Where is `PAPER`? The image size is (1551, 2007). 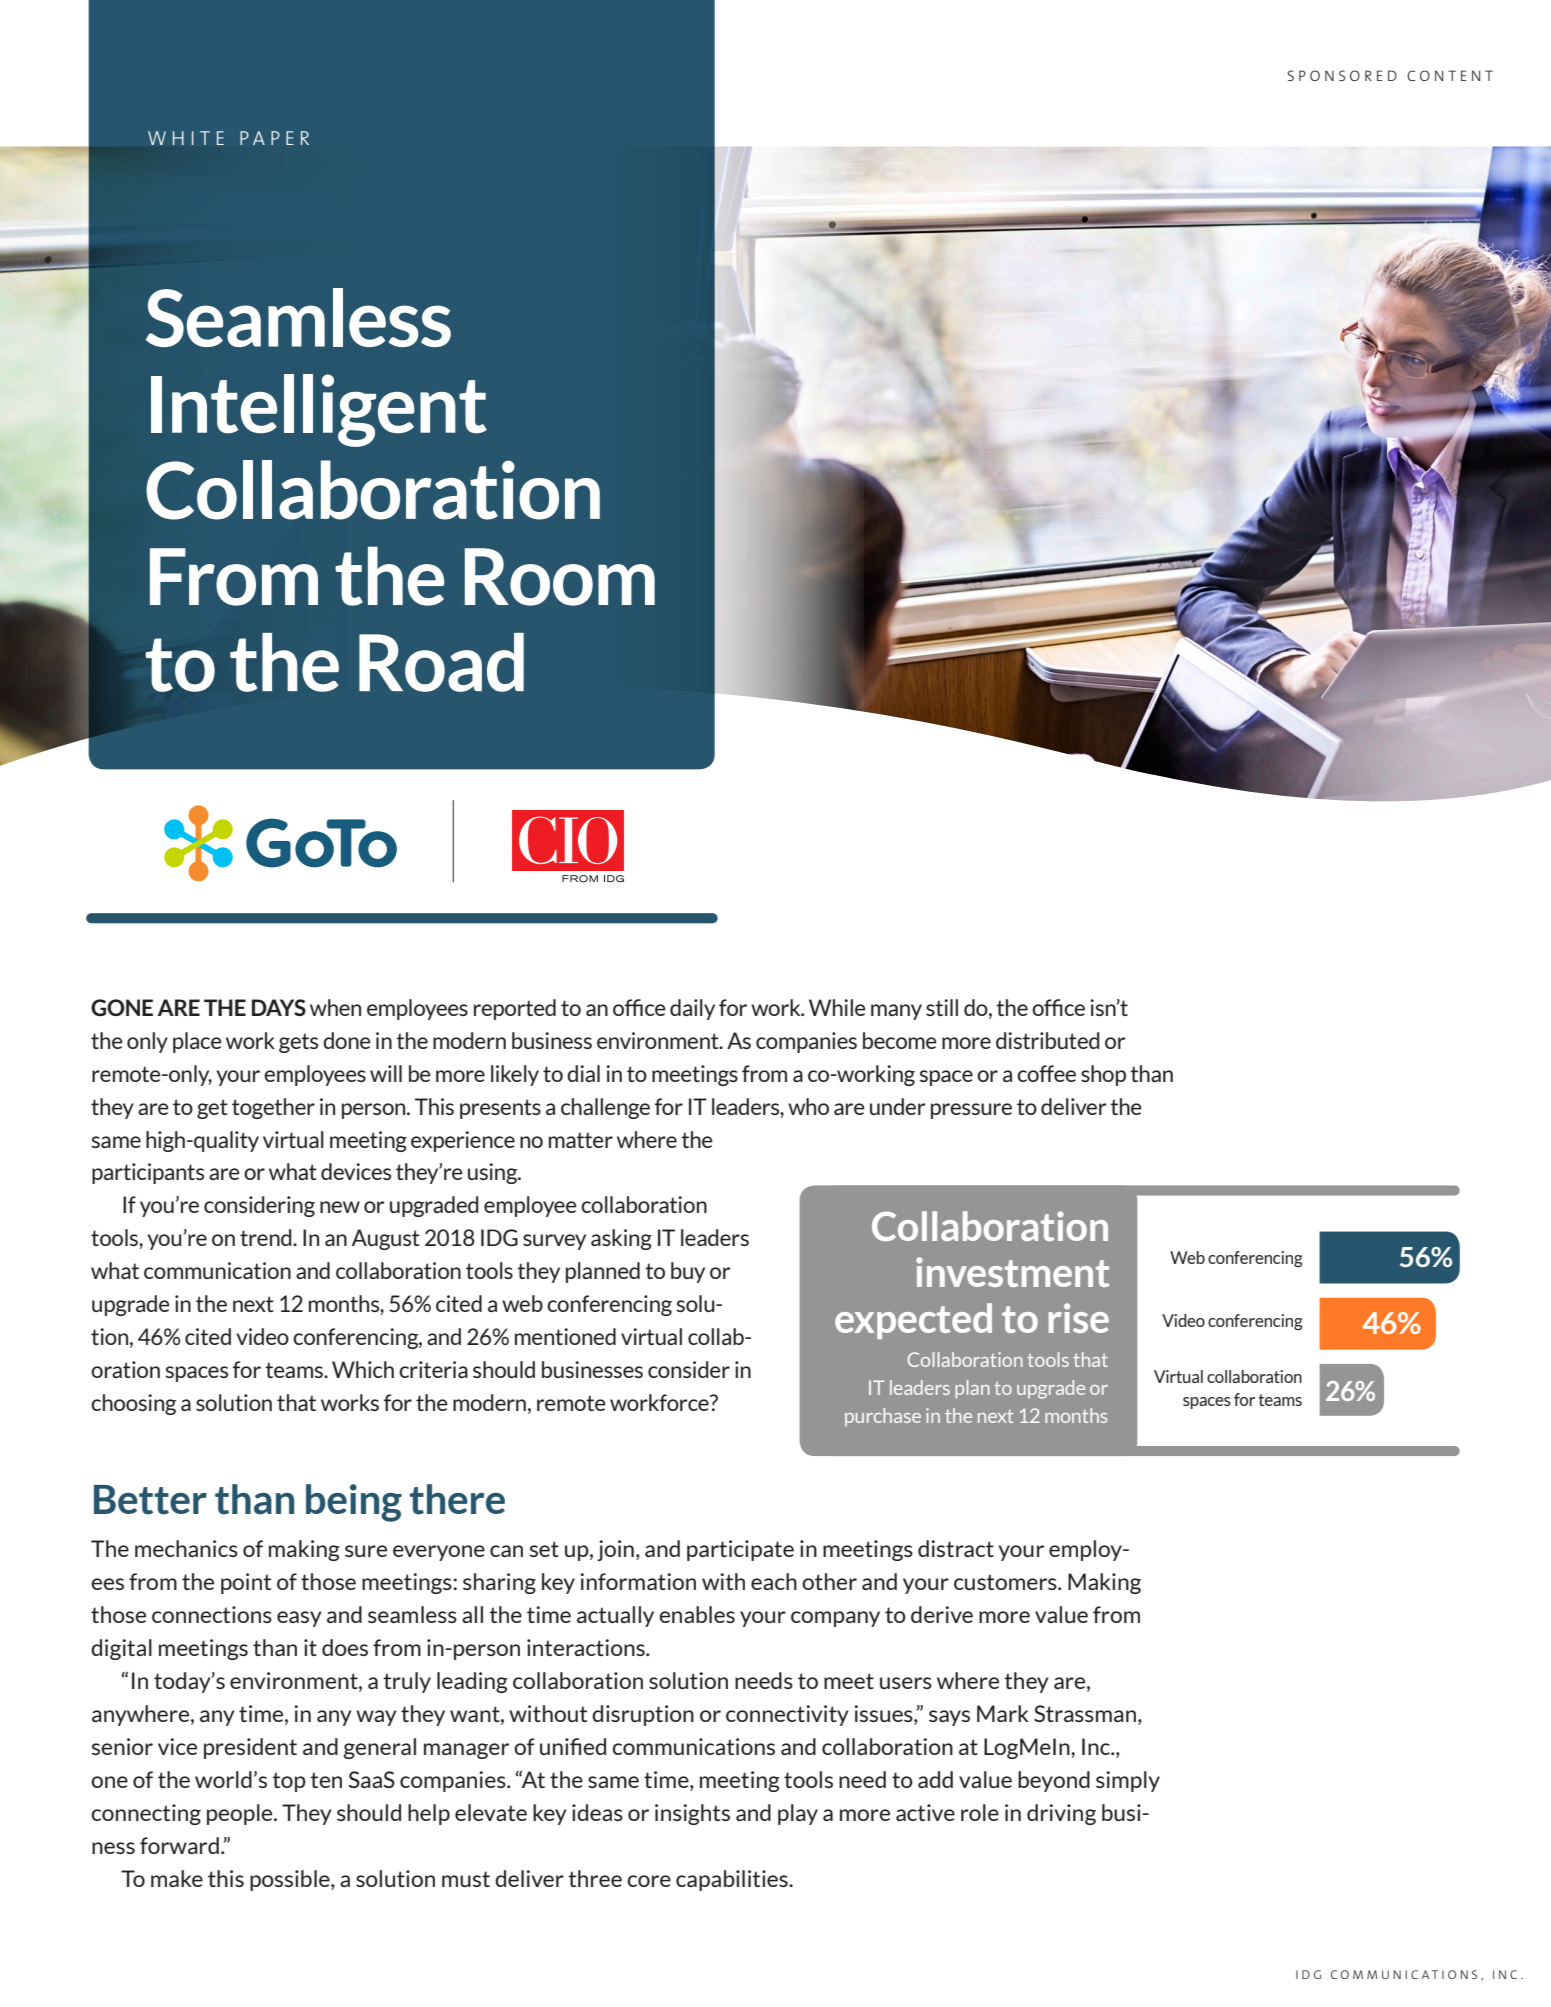
PAPER is located at coordinates (274, 138).
